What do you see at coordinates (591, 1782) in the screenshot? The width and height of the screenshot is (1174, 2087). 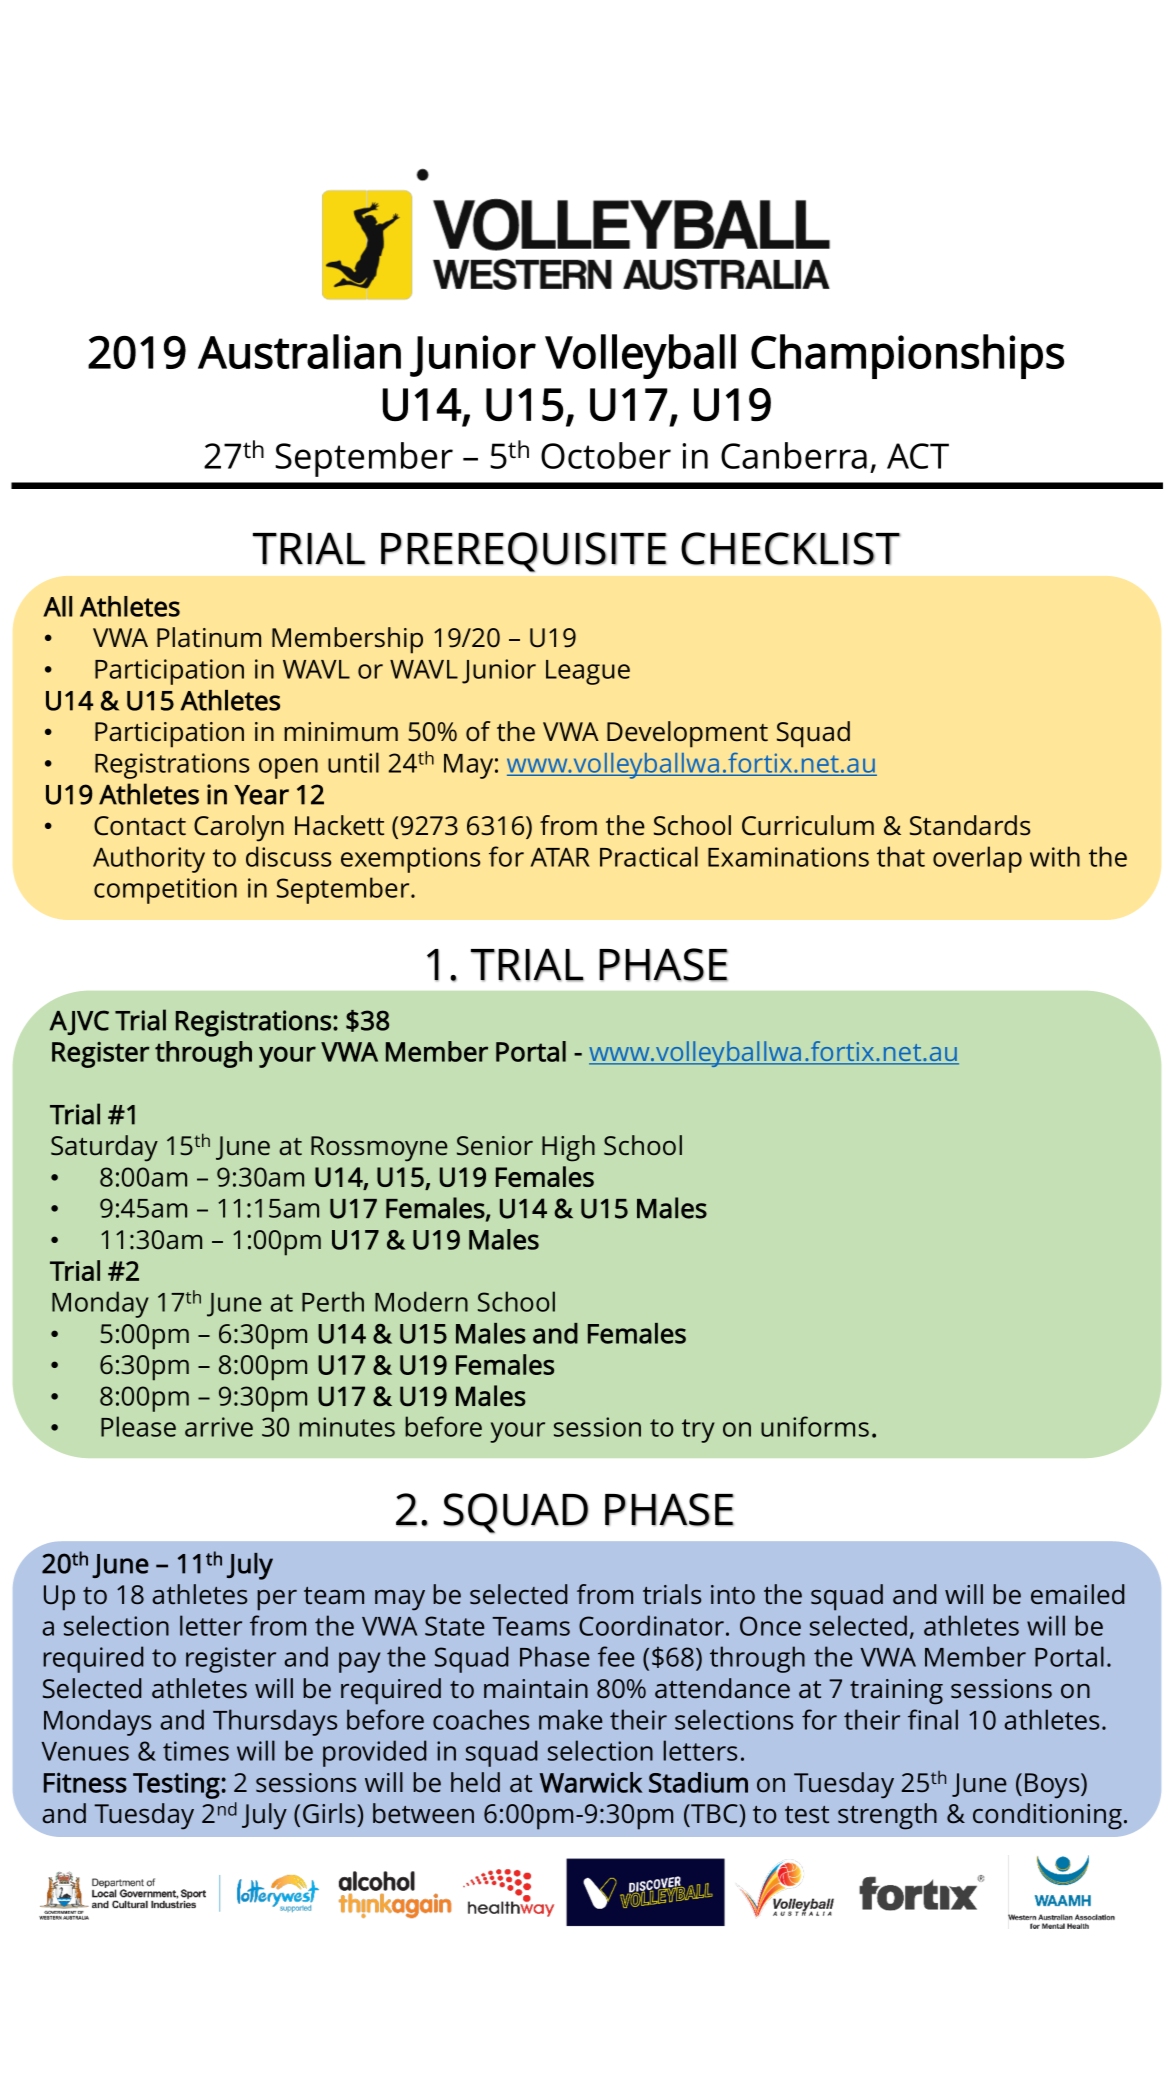 I see `Warwick` at bounding box center [591, 1782].
